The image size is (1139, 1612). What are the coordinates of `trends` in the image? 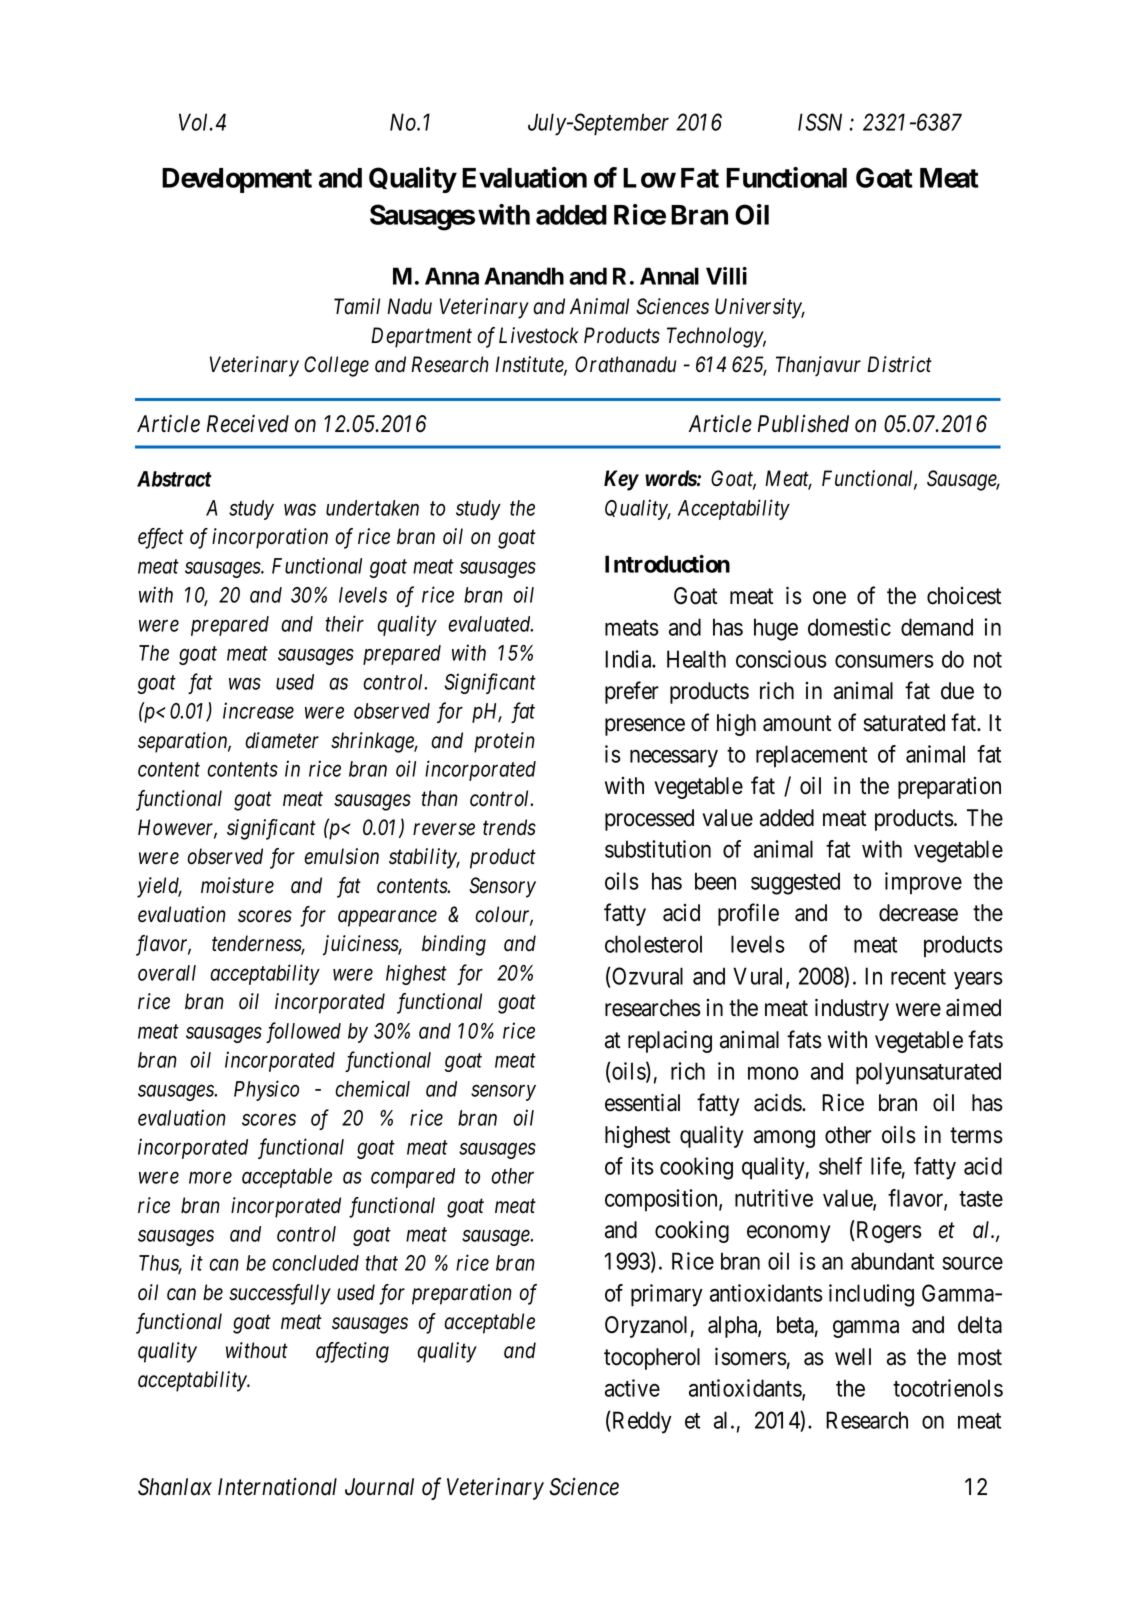 It's located at (509, 827).
